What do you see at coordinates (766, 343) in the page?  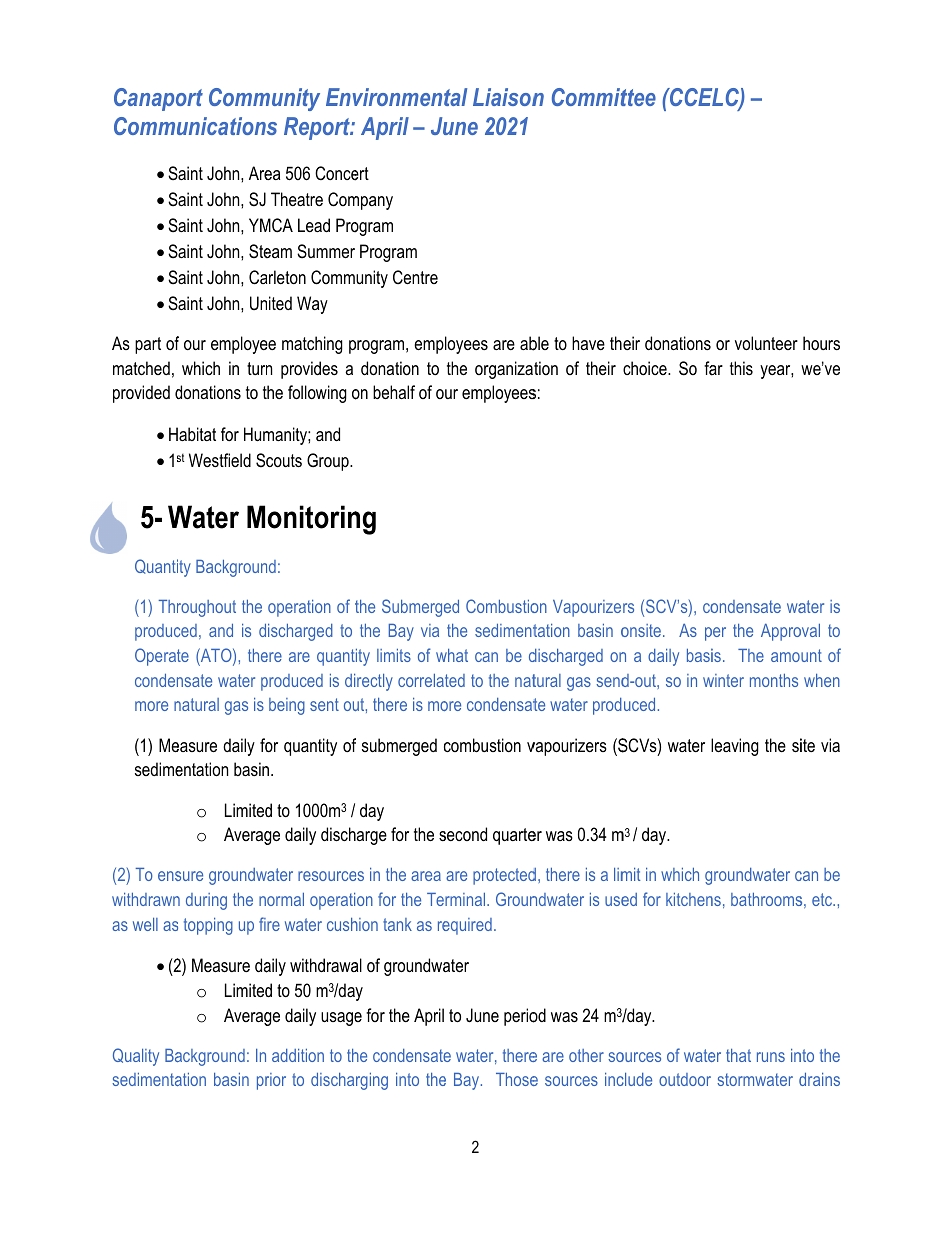 I see `volunteer` at bounding box center [766, 343].
